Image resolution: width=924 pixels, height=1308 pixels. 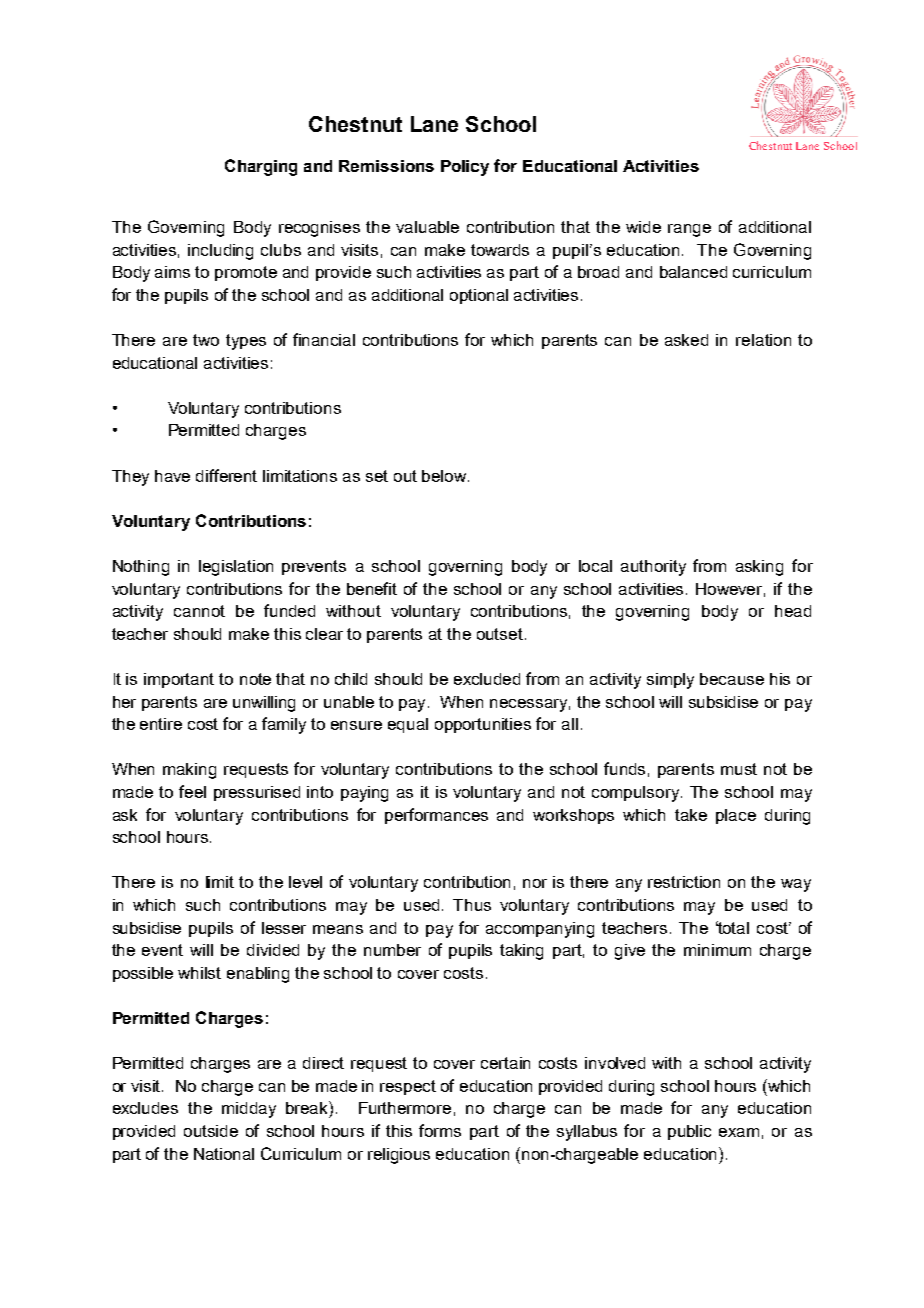 I want to click on outside, so click(x=211, y=1131).
